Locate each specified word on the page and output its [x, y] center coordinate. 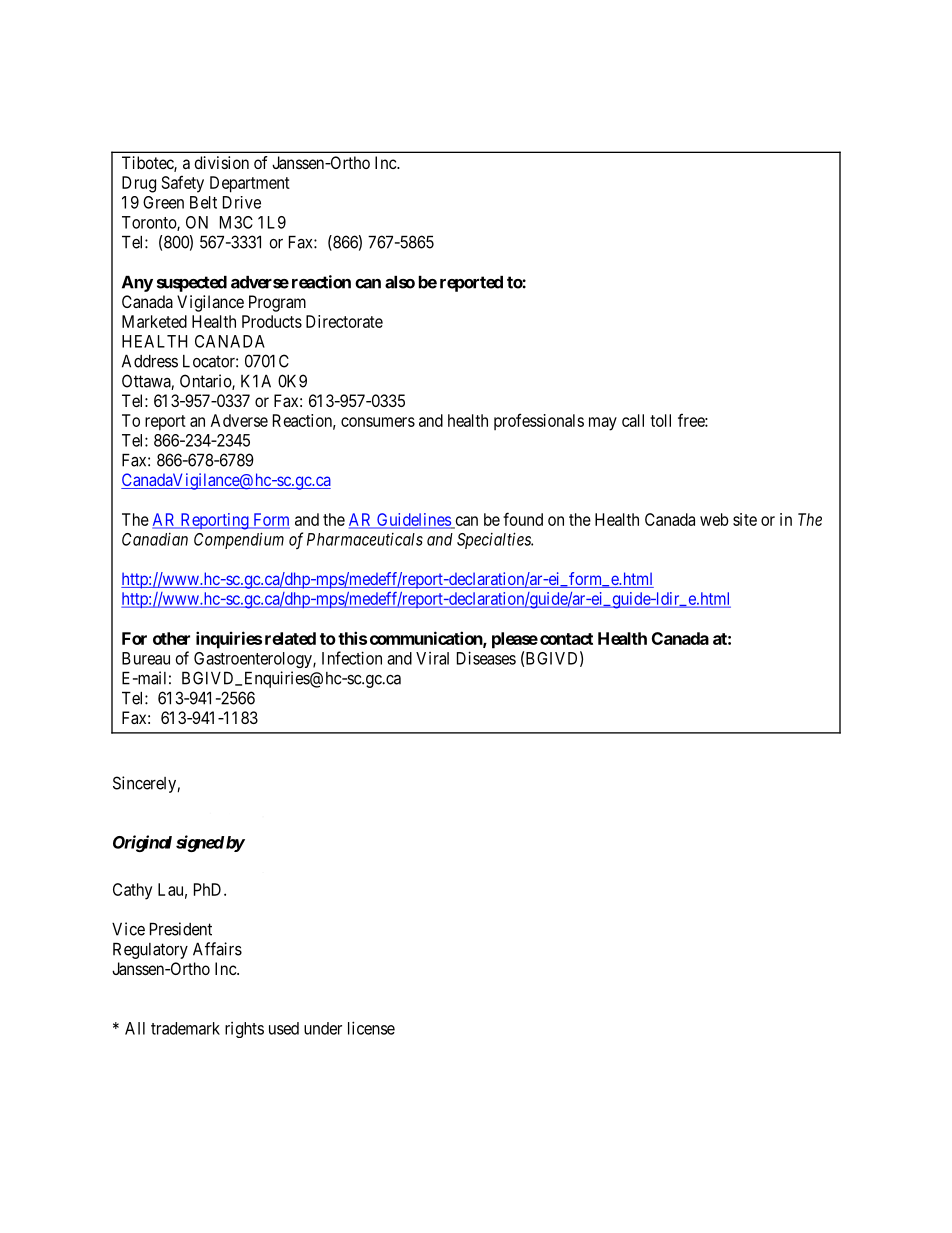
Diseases [486, 658]
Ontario [206, 382]
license [371, 1028]
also [400, 282]
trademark [185, 1028]
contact [566, 639]
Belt [203, 202]
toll [660, 420]
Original [142, 843]
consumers [378, 422]
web [714, 519]
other [171, 638]
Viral [432, 658]
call [633, 420]
